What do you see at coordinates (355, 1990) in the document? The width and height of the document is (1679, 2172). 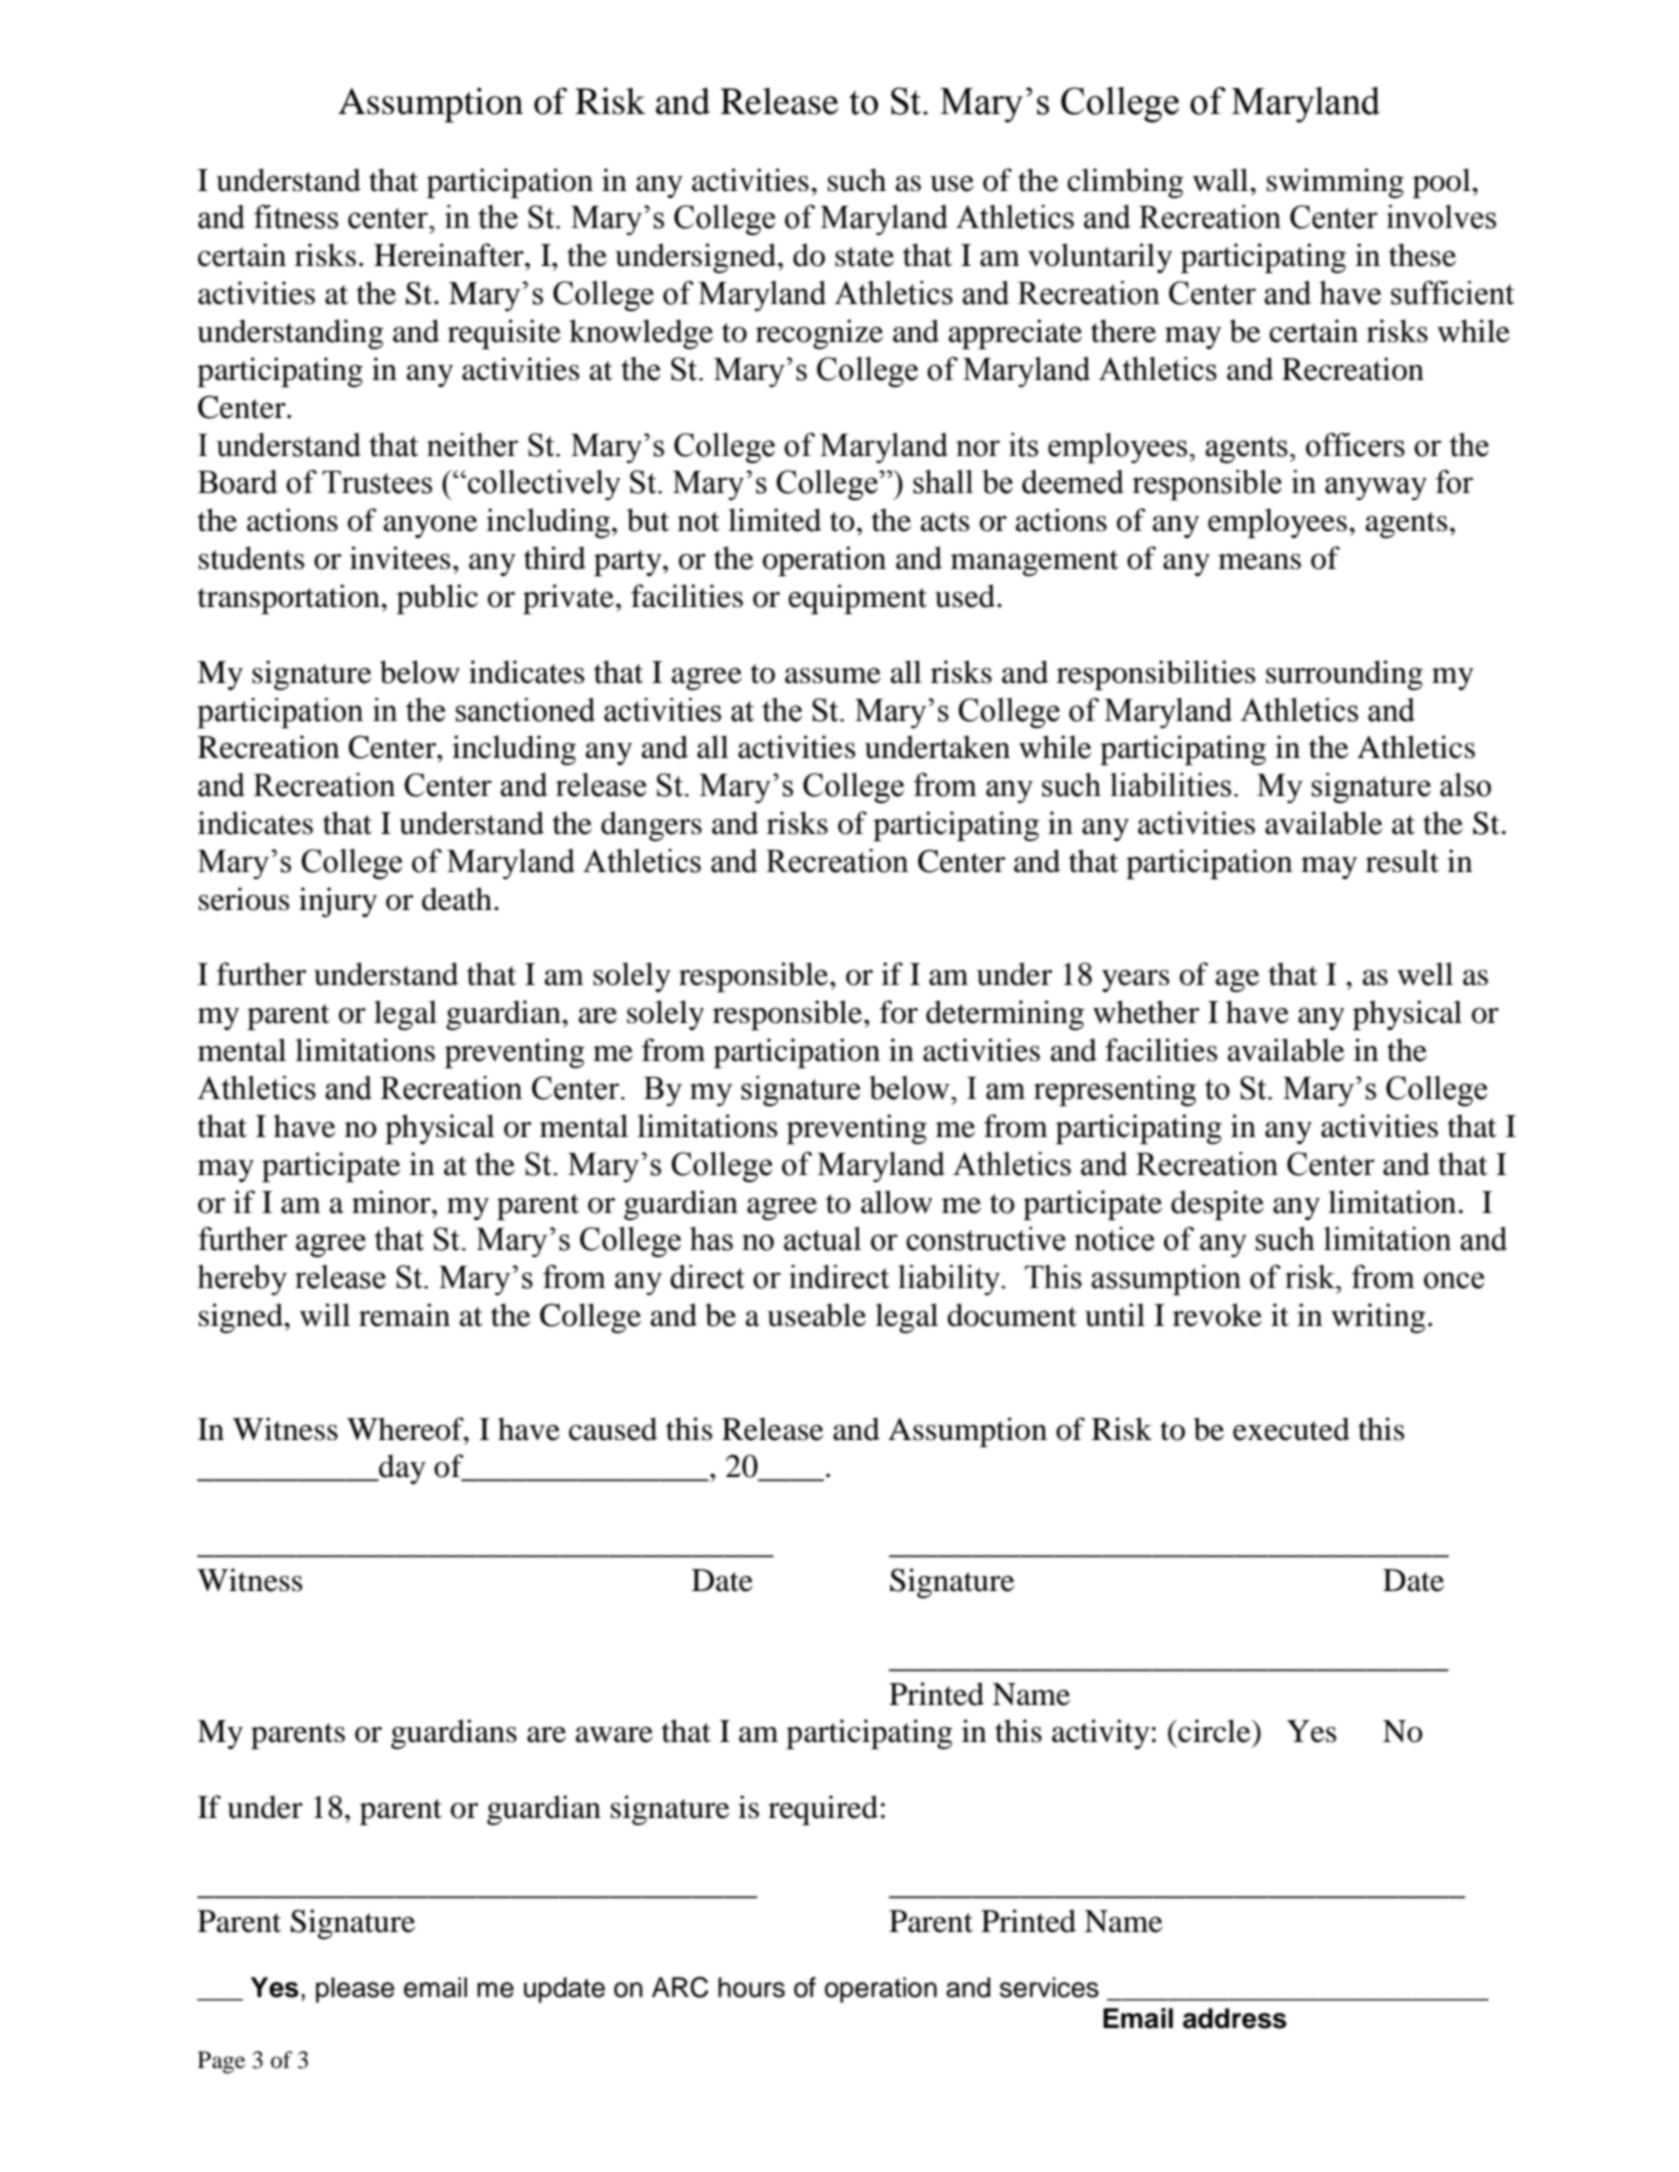 I see `please` at bounding box center [355, 1990].
